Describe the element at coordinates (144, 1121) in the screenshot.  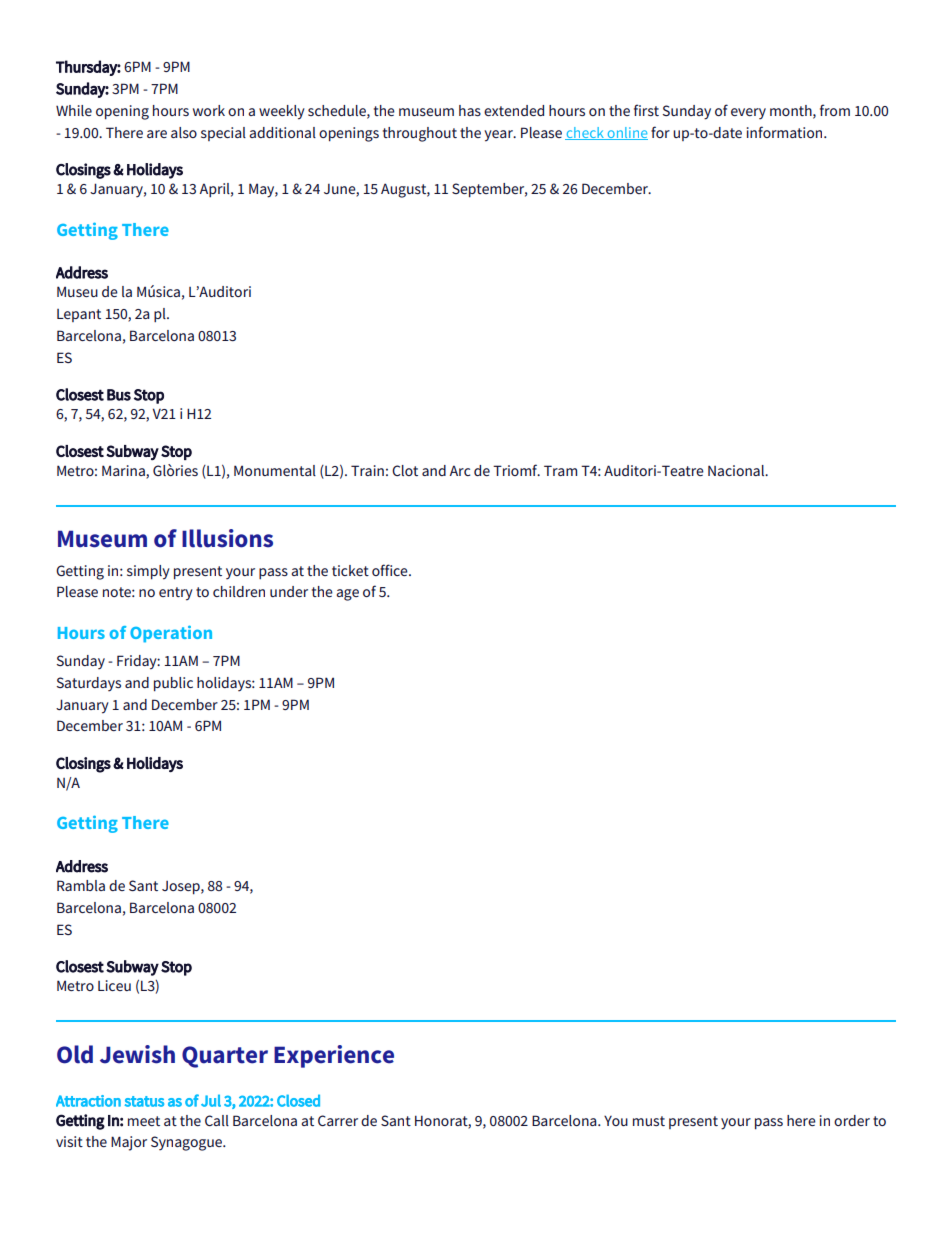
I see `meet` at that location.
